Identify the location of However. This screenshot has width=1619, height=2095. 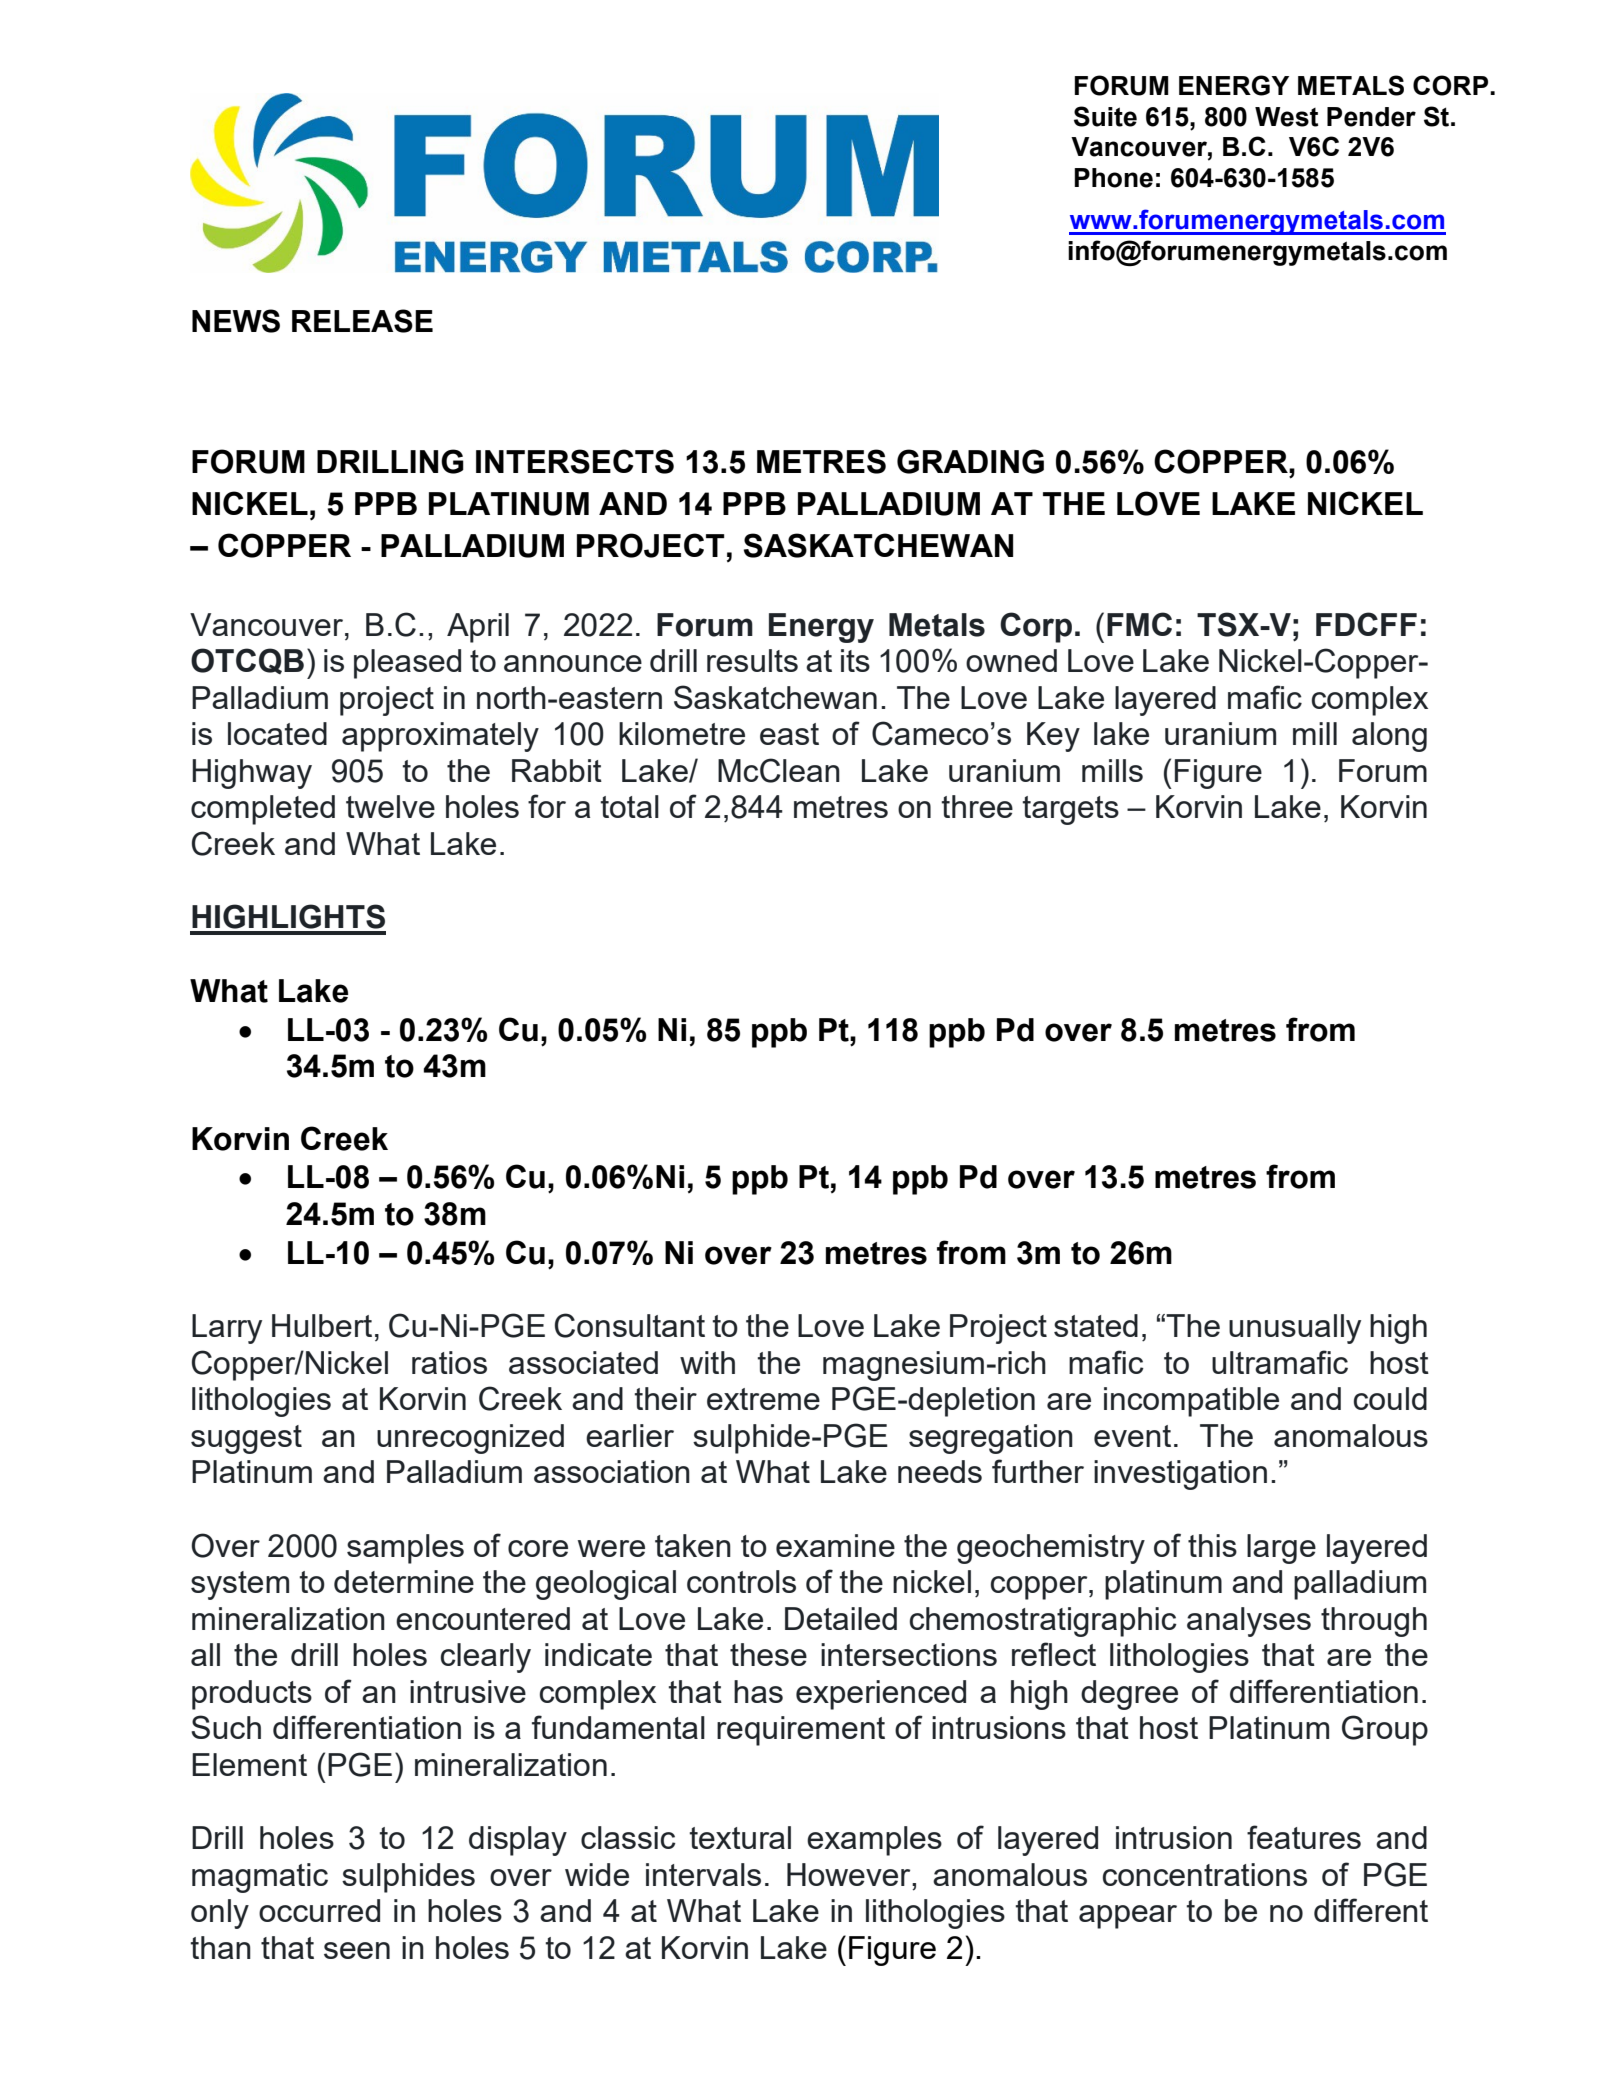
(850, 1874).
